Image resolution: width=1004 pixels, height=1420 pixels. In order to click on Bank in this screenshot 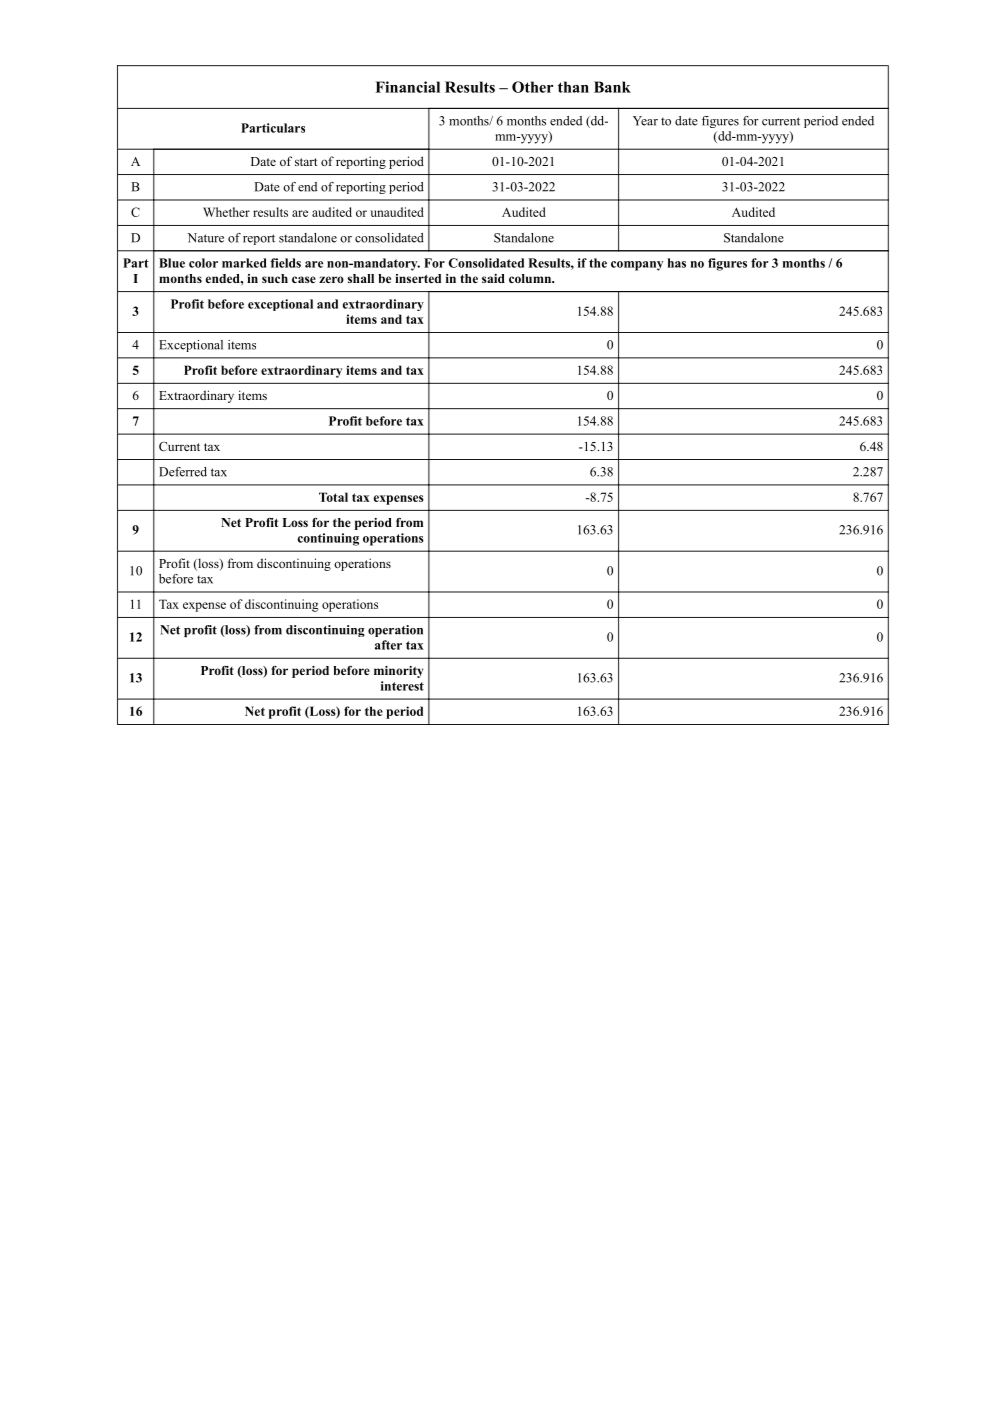, I will do `click(612, 87)`.
